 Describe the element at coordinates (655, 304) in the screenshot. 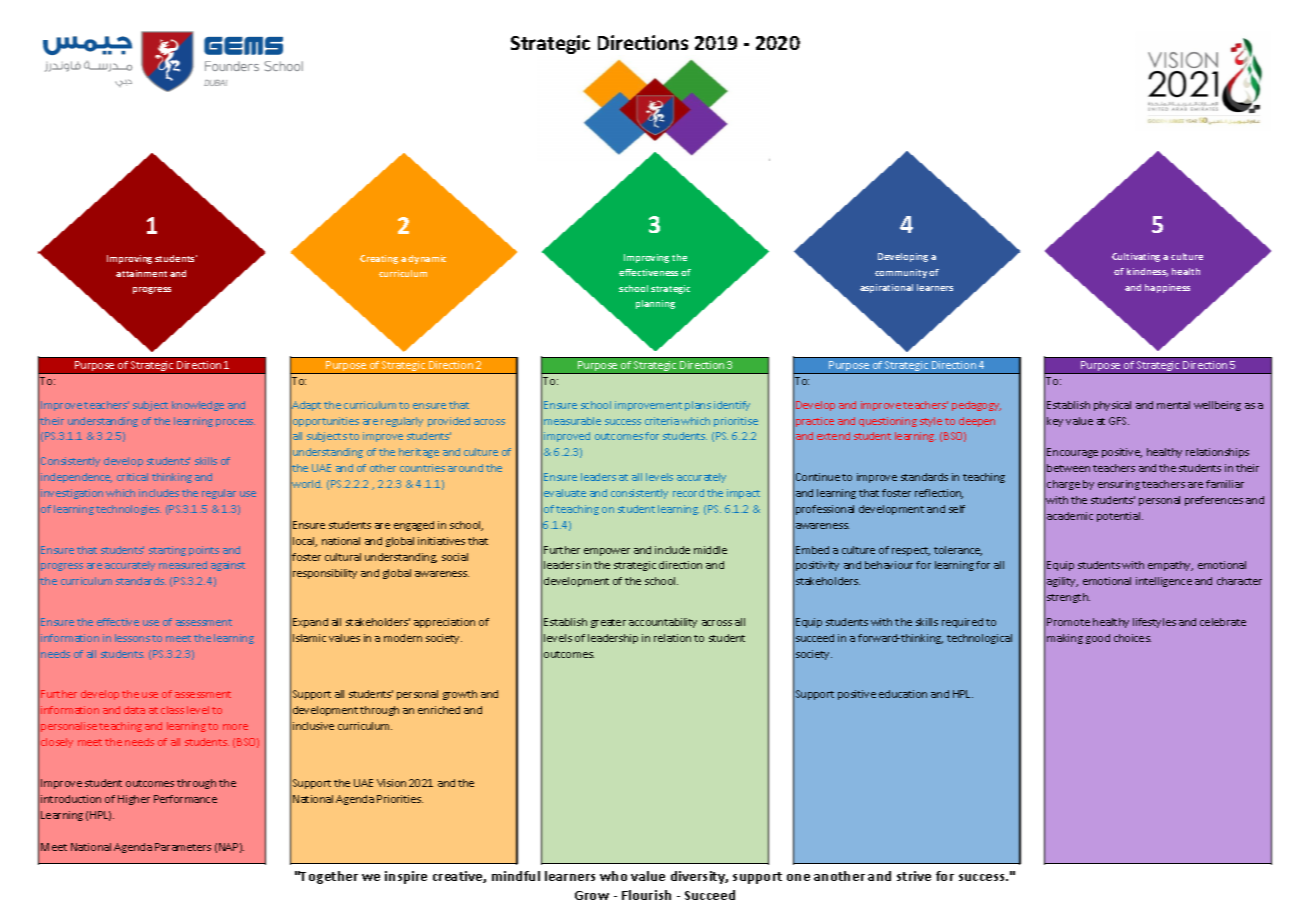

I see `planning` at that location.
